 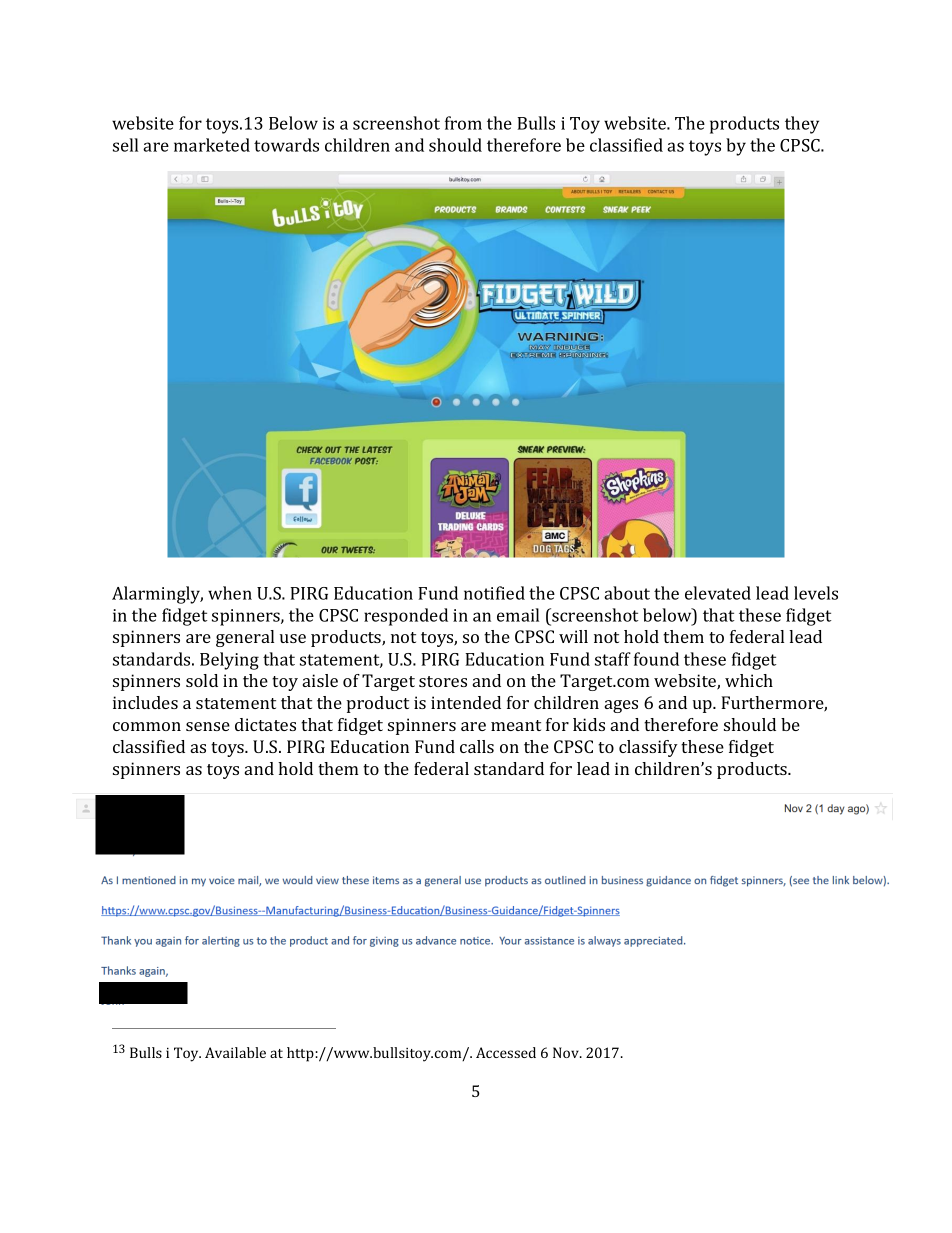 What do you see at coordinates (463, 123) in the screenshot?
I see `from` at bounding box center [463, 123].
